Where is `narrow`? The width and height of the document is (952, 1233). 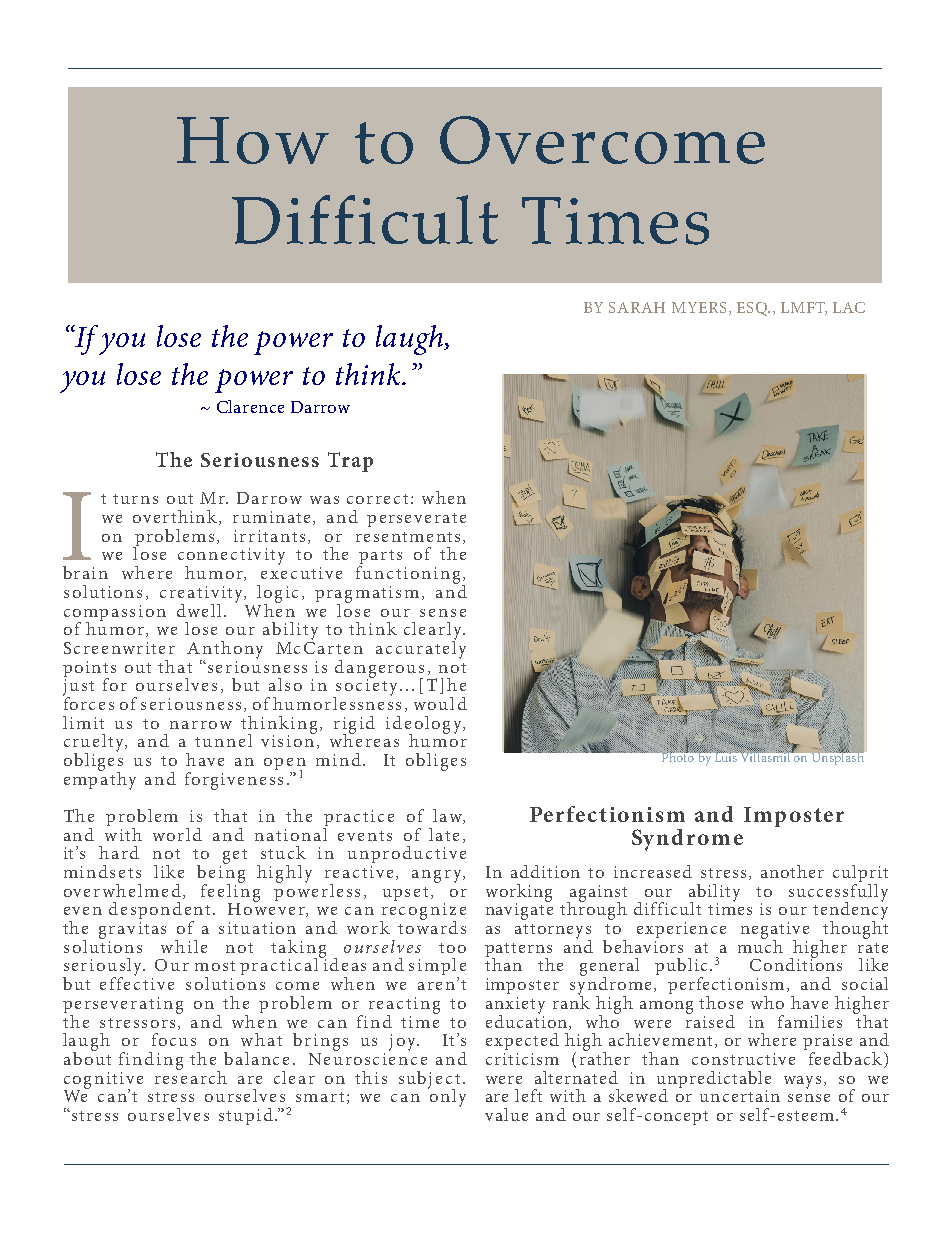 narrow is located at coordinates (201, 725).
